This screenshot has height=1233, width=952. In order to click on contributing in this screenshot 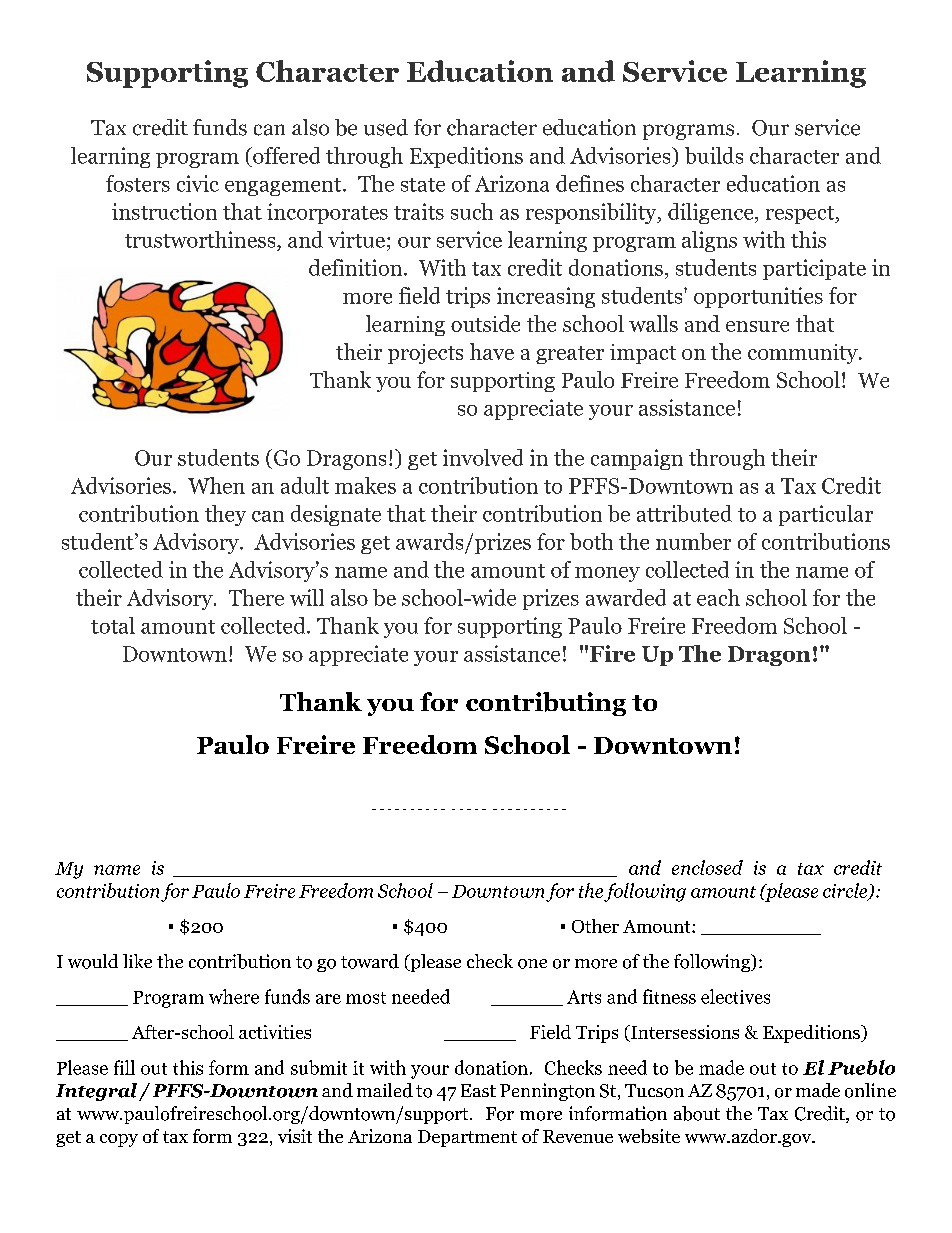, I will do `click(546, 704)`.
